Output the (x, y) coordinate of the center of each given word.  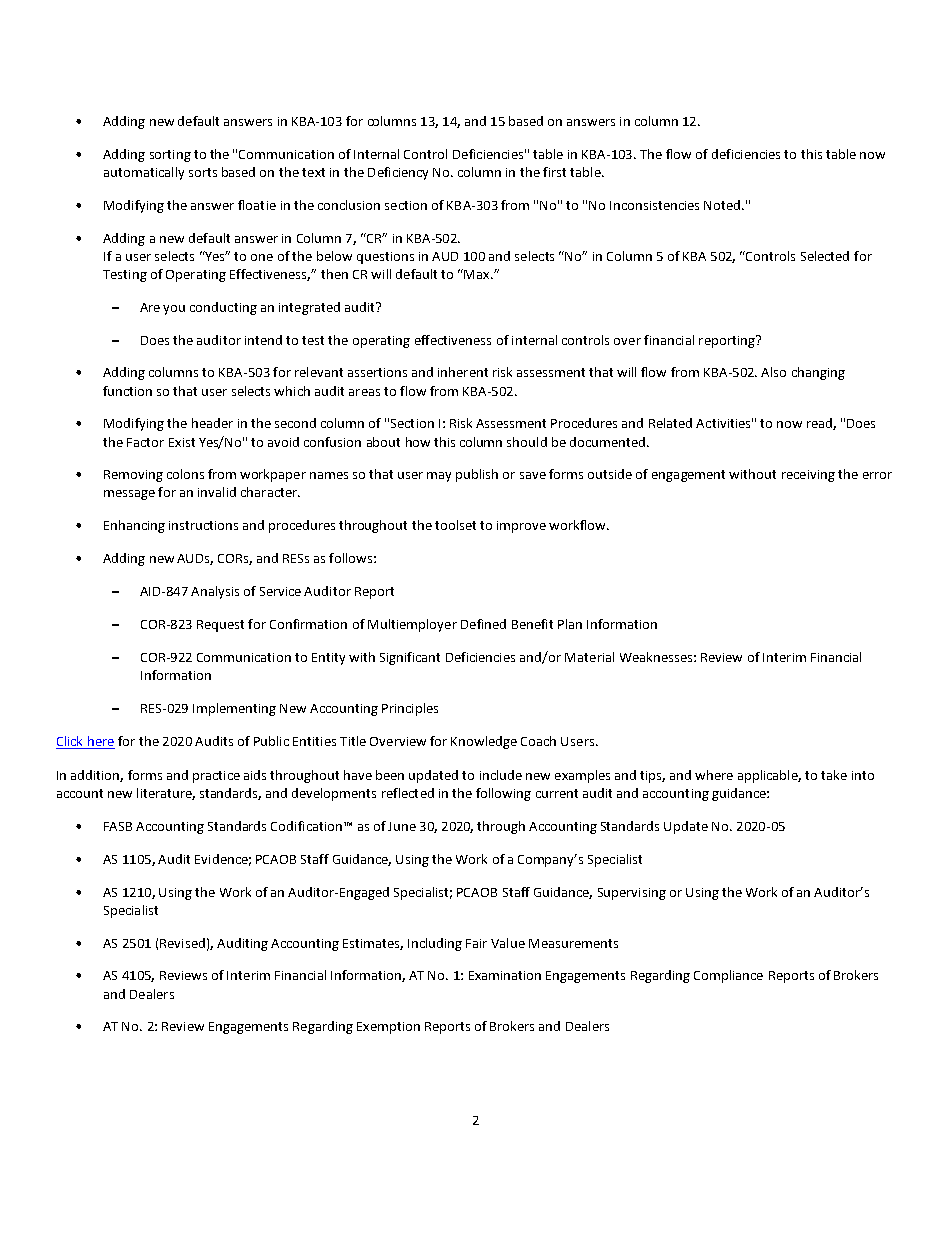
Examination (505, 975)
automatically (144, 173)
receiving (808, 476)
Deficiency (398, 173)
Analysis (215, 592)
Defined (483, 624)
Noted (722, 205)
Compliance (728, 976)
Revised (182, 943)
